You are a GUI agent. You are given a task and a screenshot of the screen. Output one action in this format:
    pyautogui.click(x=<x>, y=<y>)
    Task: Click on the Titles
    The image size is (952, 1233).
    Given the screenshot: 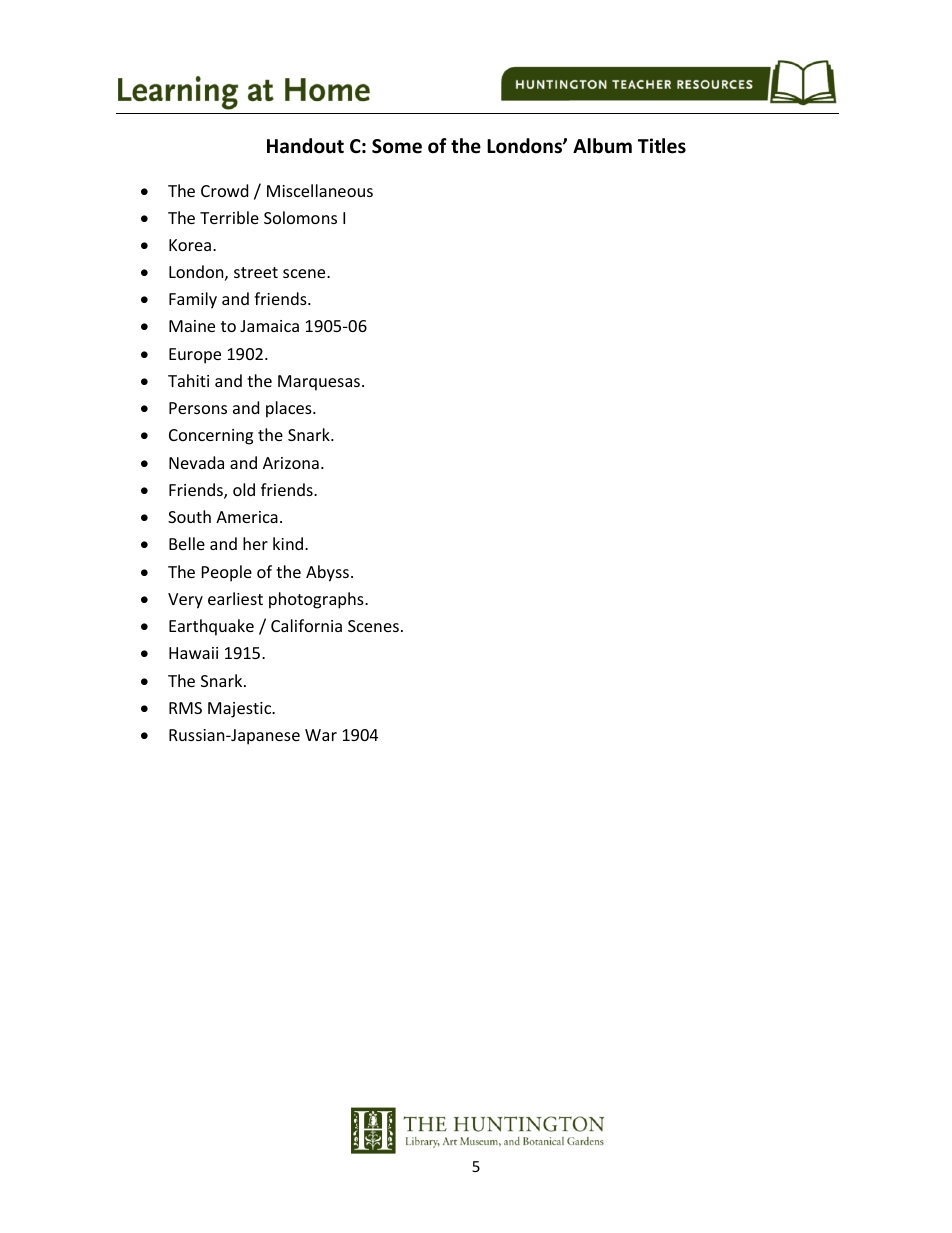 What is the action you would take?
    pyautogui.click(x=662, y=146)
